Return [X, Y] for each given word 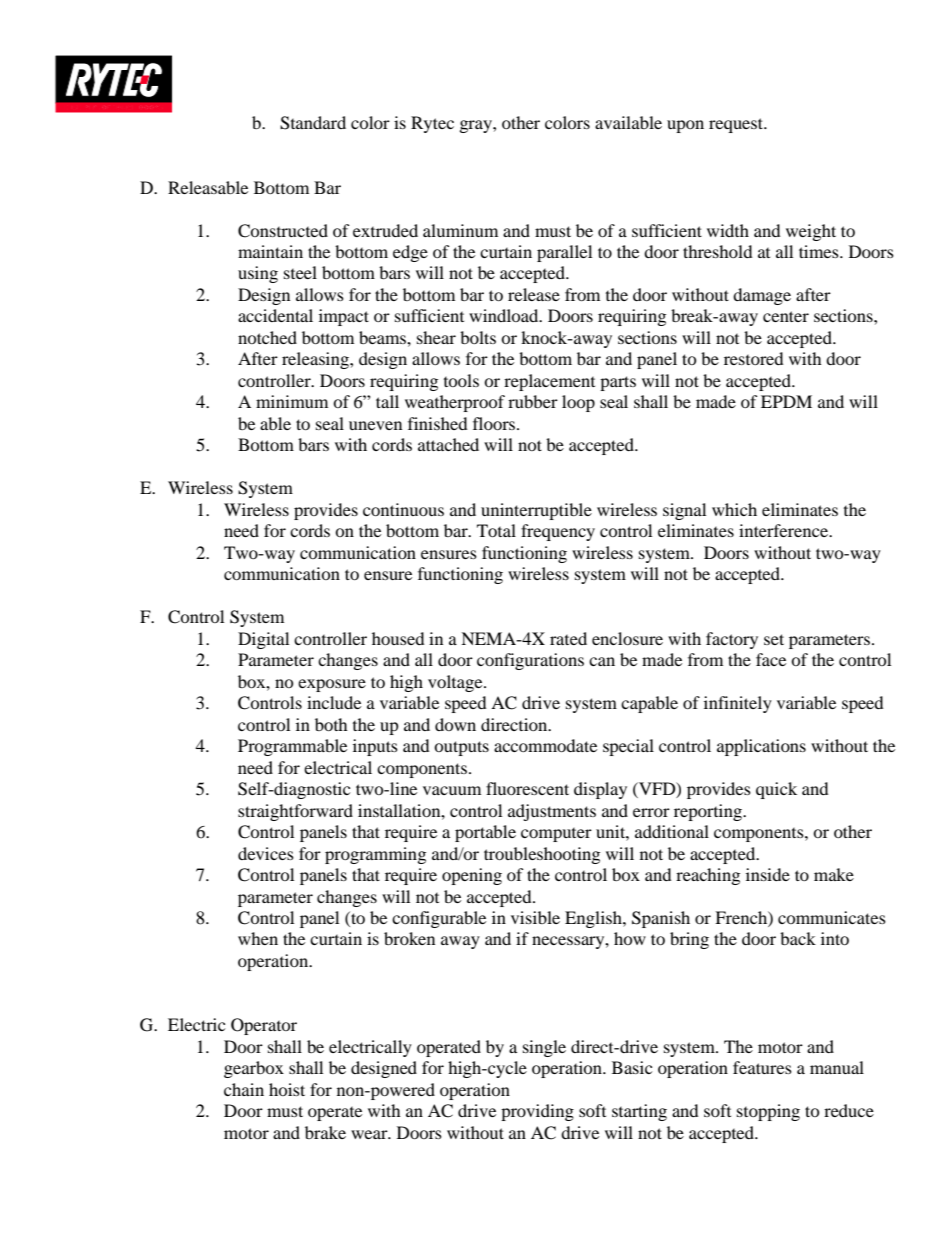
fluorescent [527, 788]
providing [537, 1112]
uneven [375, 425]
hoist [287, 1089]
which [734, 509]
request [737, 125]
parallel [564, 253]
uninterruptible [536, 511]
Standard [313, 123]
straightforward [295, 812]
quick [776, 790]
